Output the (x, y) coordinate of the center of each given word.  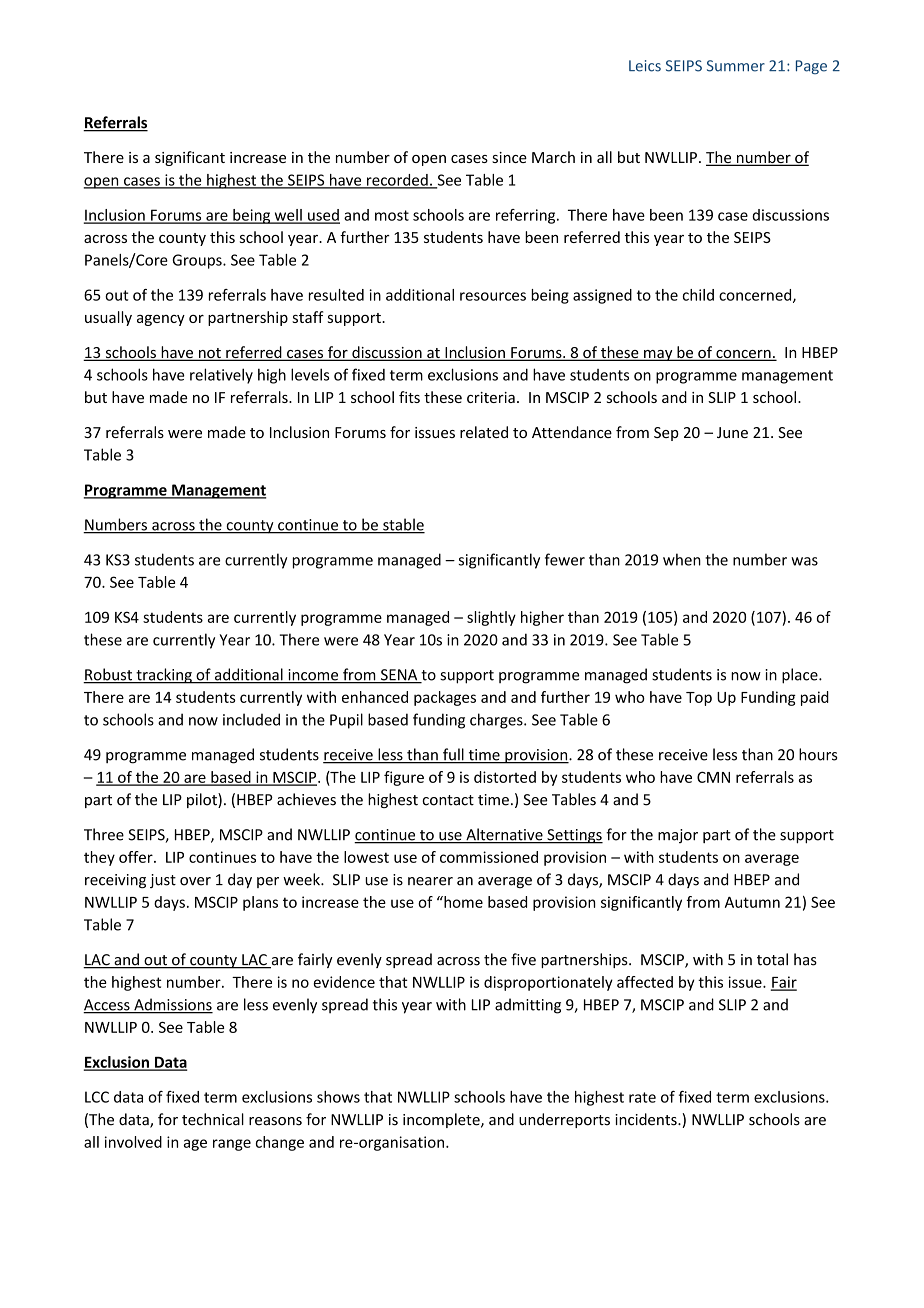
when (682, 559)
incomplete (442, 1120)
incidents (647, 1119)
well (288, 216)
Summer (736, 66)
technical (213, 1119)
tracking (164, 676)
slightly (491, 618)
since (509, 157)
